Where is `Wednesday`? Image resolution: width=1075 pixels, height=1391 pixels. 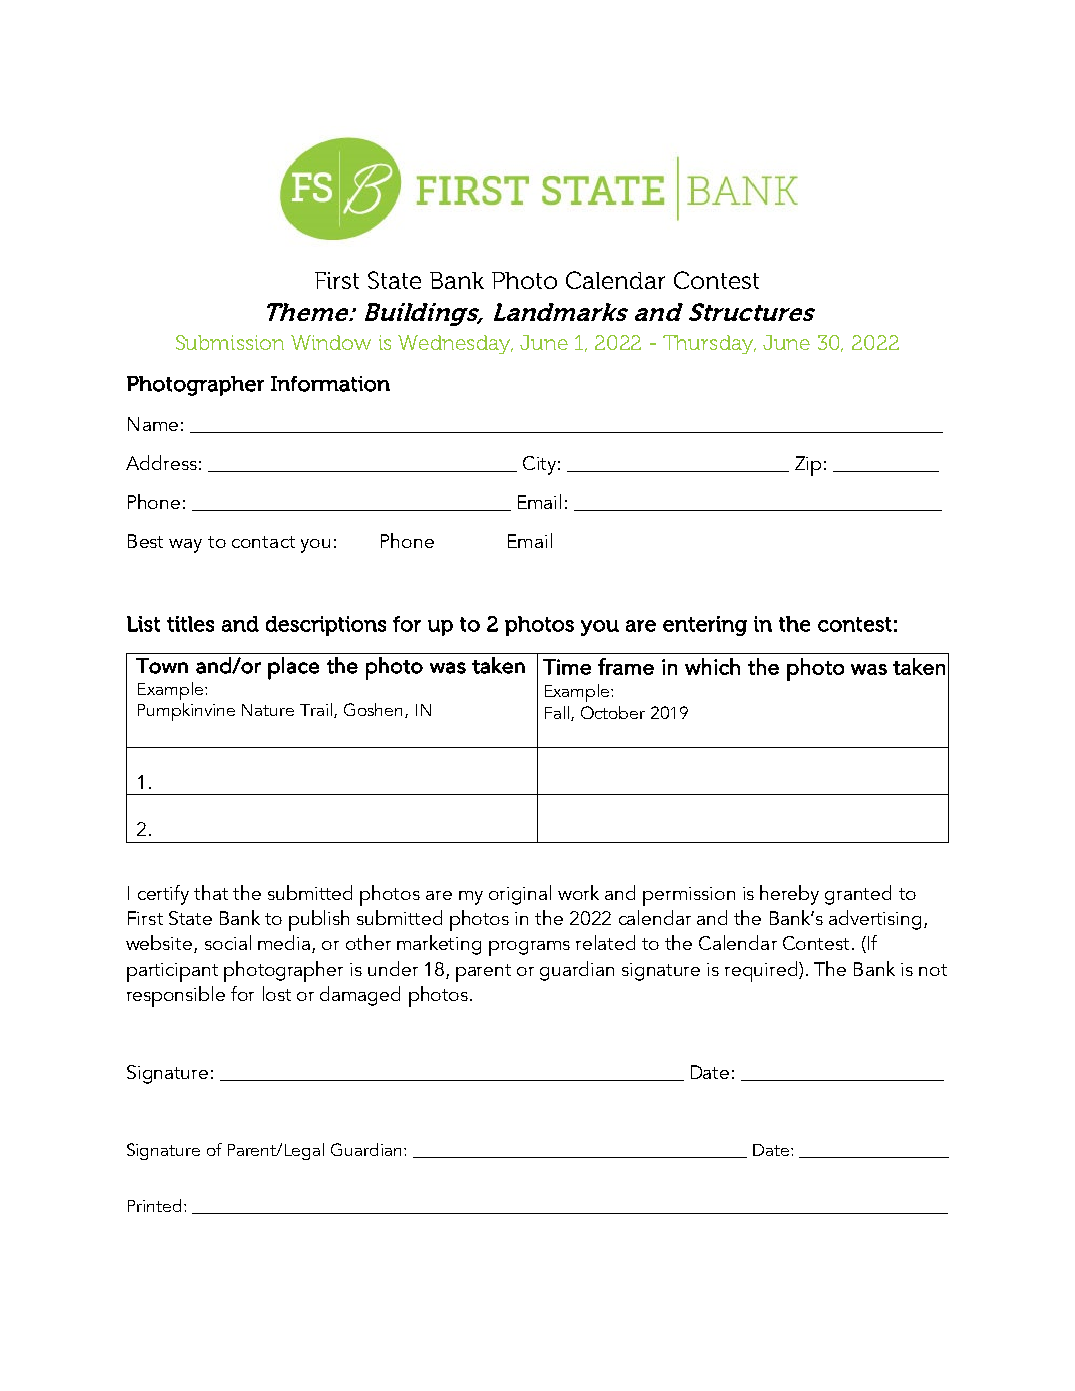
Wednesday is located at coordinates (455, 344).
